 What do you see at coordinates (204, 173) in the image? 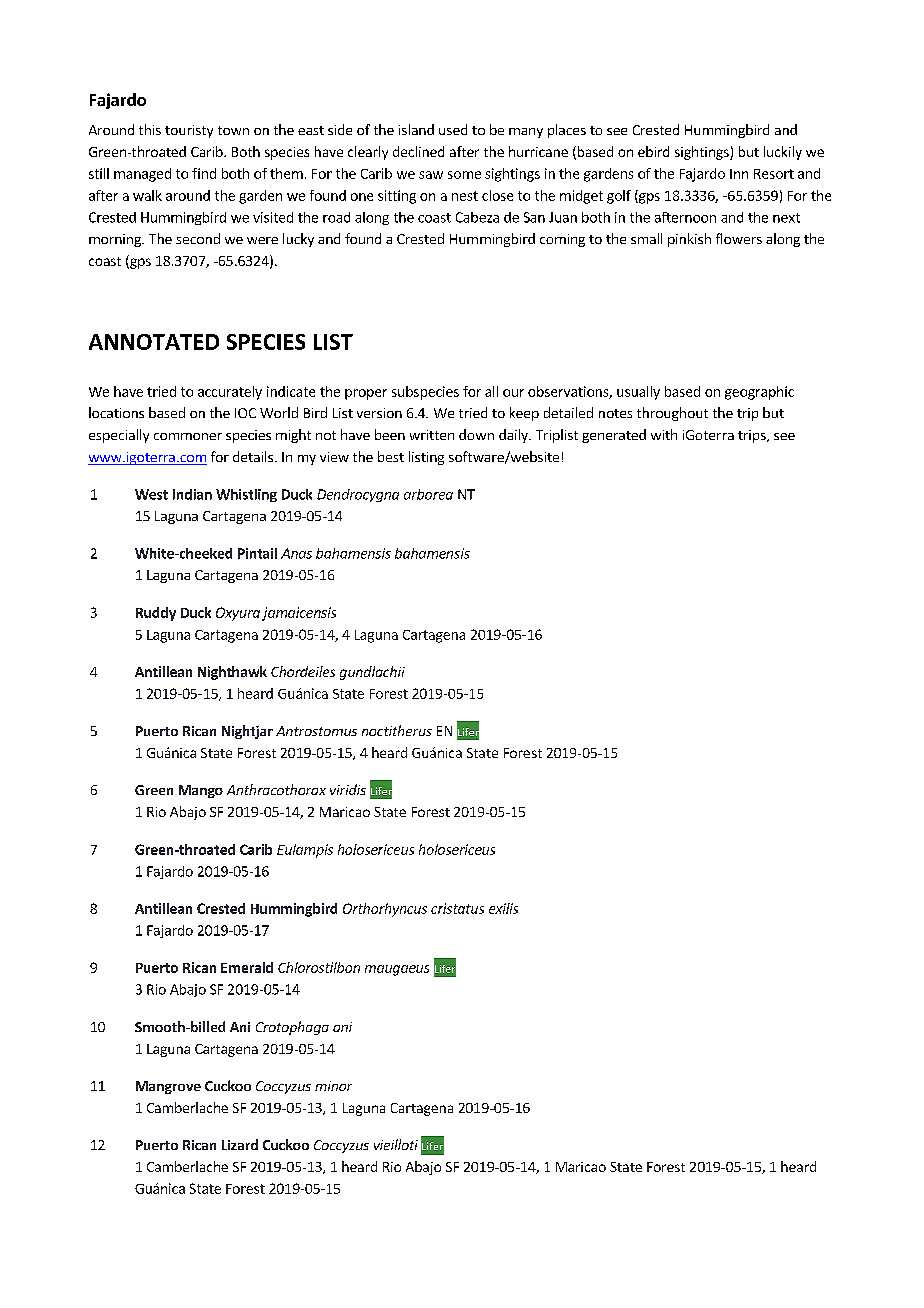
I see `find` at bounding box center [204, 173].
